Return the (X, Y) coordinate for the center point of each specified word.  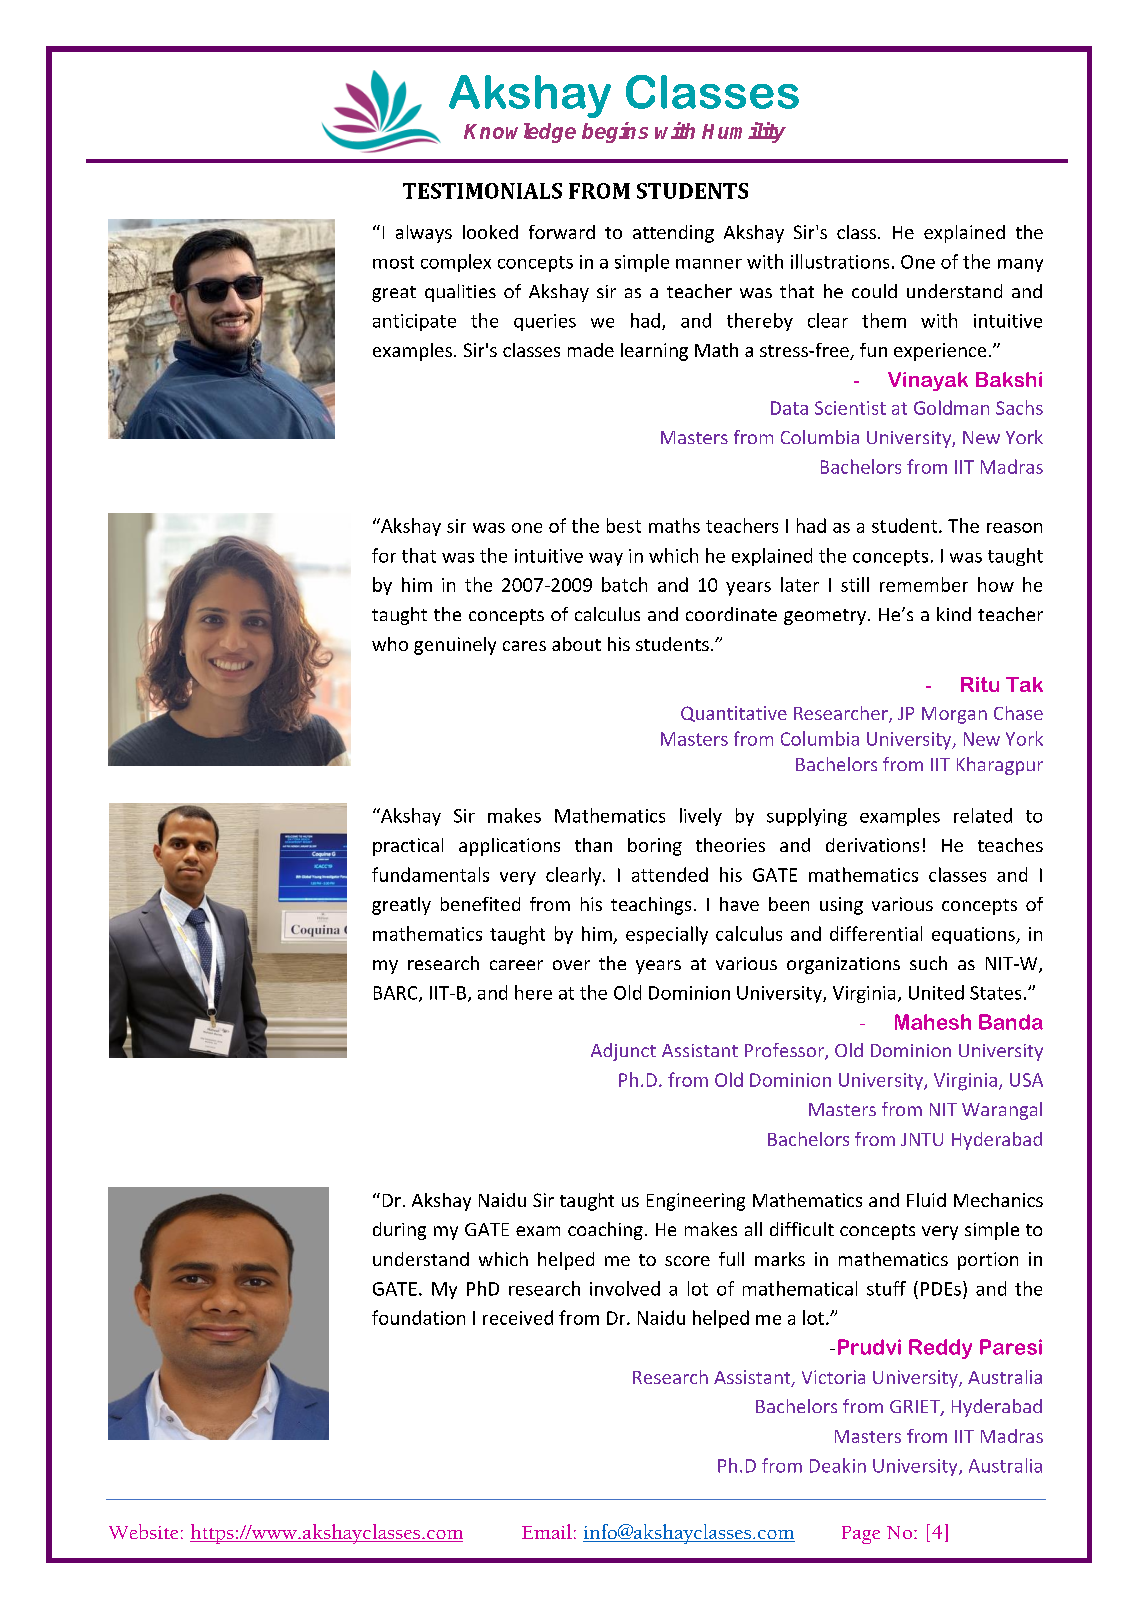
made (591, 350)
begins (615, 132)
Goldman (951, 407)
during (399, 1231)
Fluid (926, 1200)
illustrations (840, 261)
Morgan (954, 715)
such (928, 963)
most (393, 262)
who (390, 644)
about (576, 644)
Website (143, 1531)
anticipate (414, 322)
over (571, 965)
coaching (605, 1231)
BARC (397, 994)
